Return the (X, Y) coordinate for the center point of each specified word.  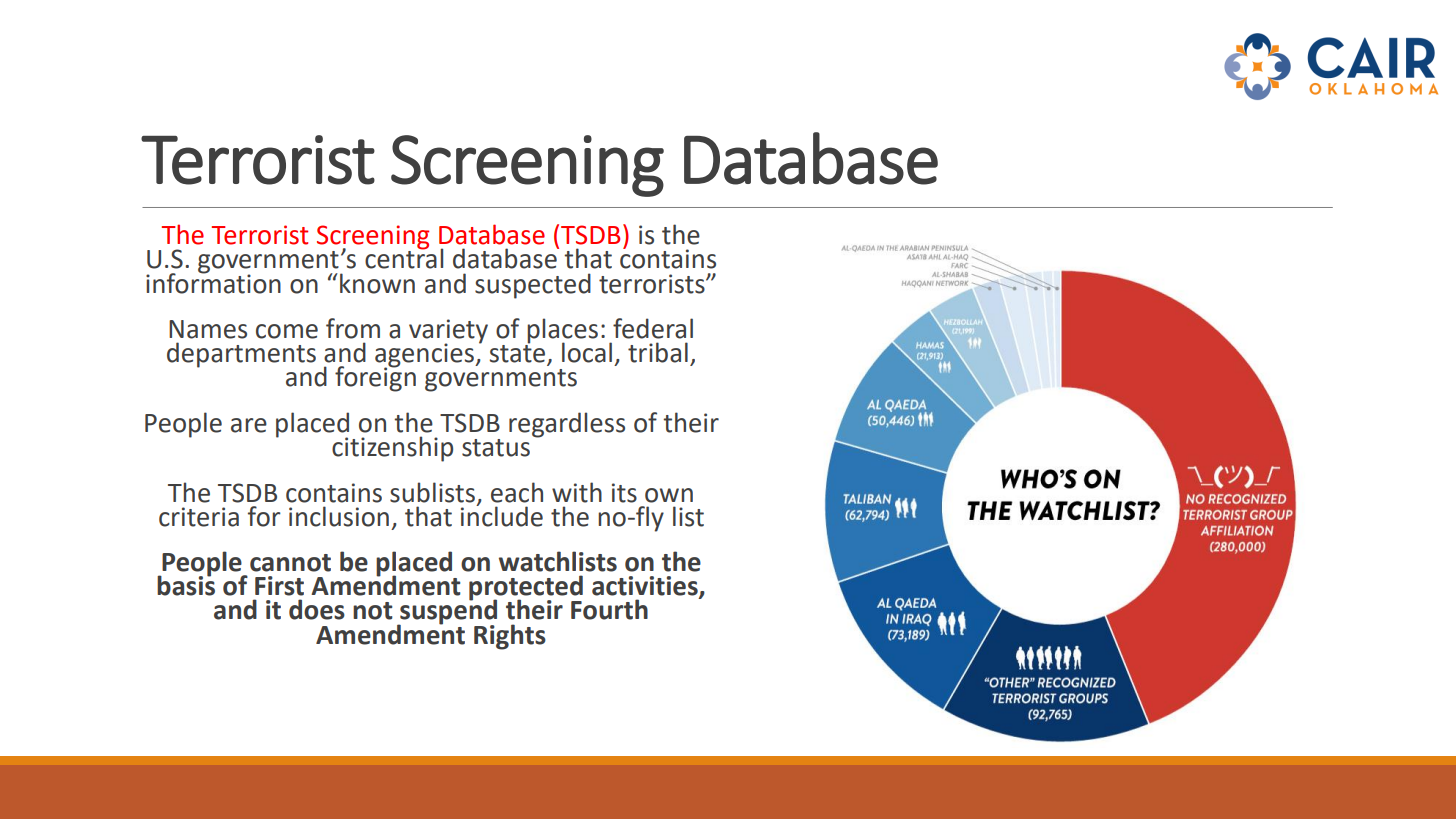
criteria (199, 517)
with (577, 492)
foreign (375, 378)
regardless (567, 425)
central (404, 257)
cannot (290, 563)
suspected (533, 286)
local (587, 352)
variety (448, 332)
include (502, 515)
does (317, 609)
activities (646, 587)
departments (241, 355)
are (249, 425)
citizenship (392, 449)
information (213, 282)
